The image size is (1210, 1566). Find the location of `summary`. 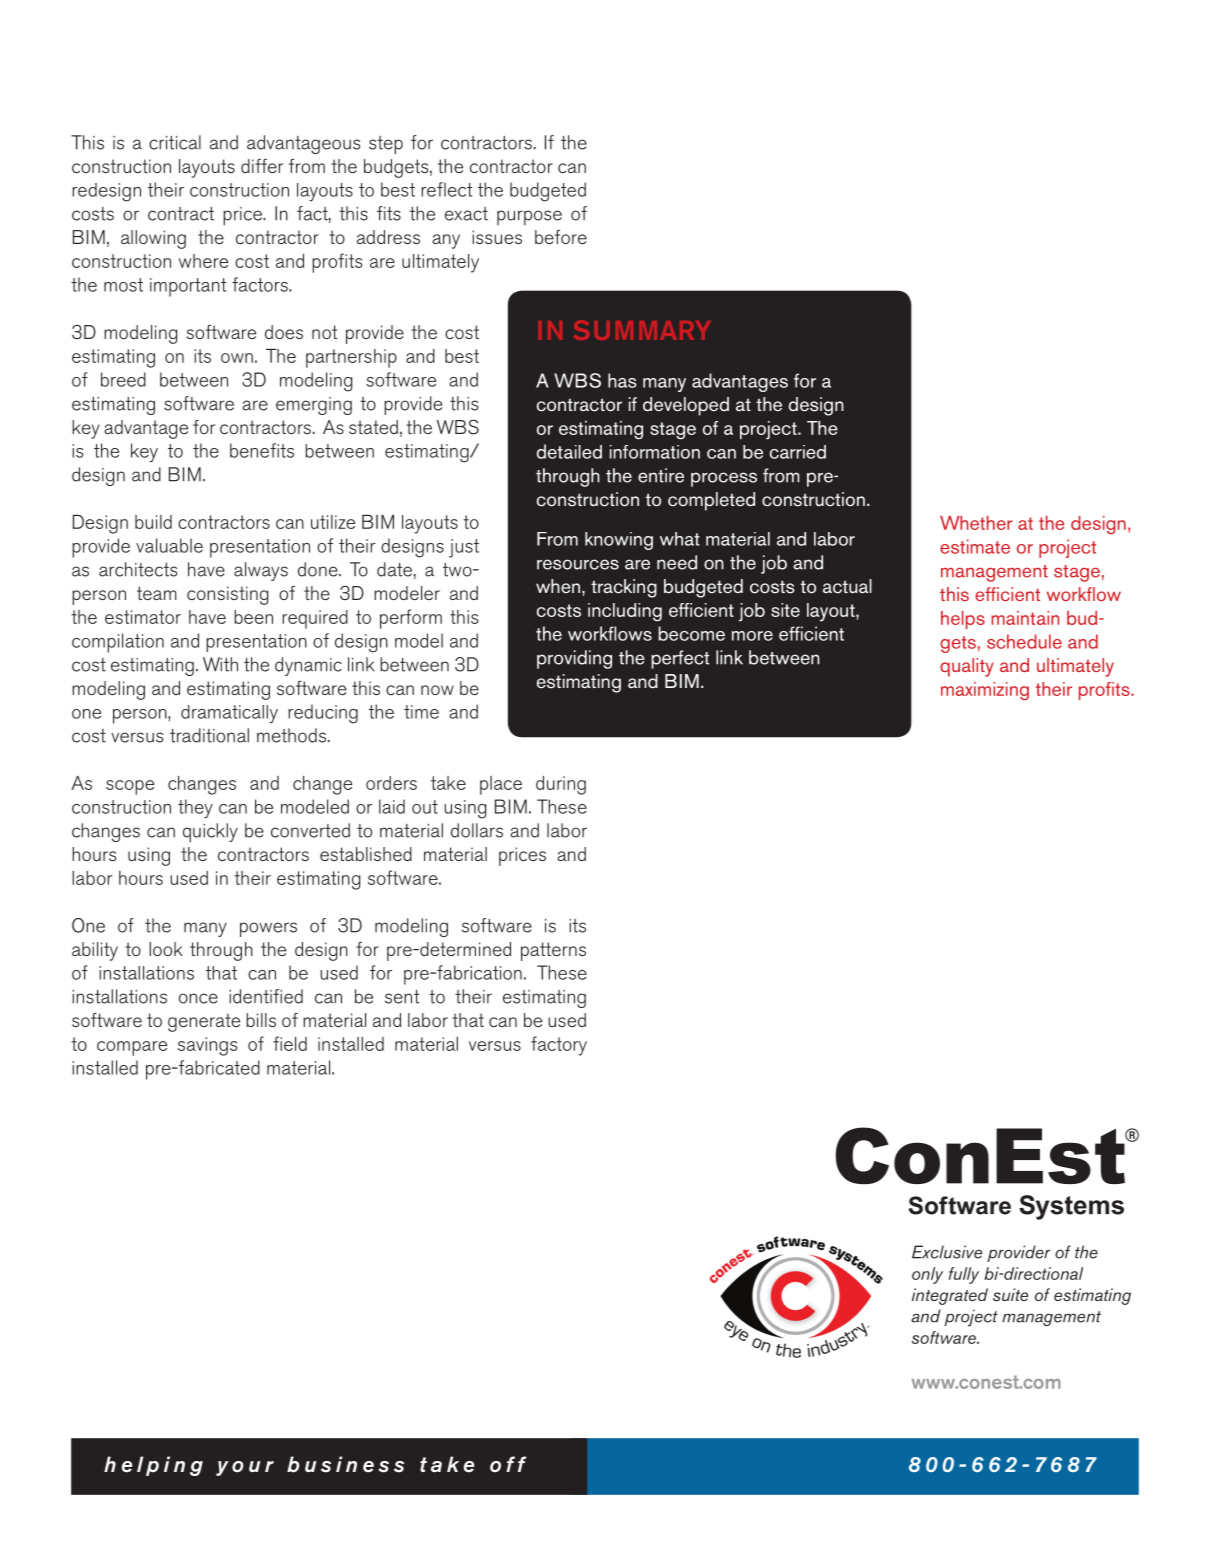

summary is located at coordinates (642, 330).
